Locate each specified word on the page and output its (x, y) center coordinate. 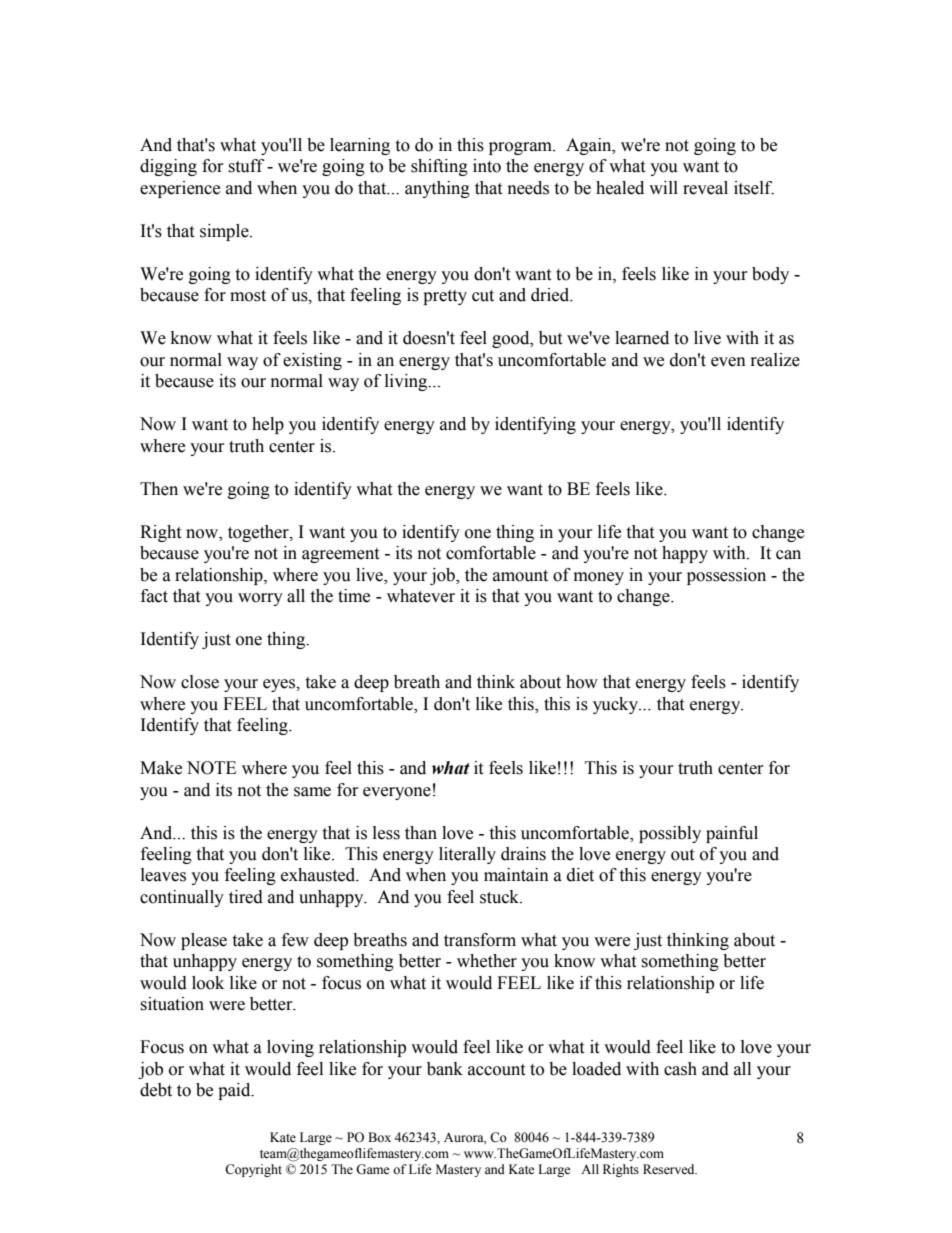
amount (520, 576)
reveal (705, 188)
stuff (246, 166)
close (200, 682)
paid (235, 1091)
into (487, 166)
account (496, 1070)
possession (726, 576)
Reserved (670, 1169)
